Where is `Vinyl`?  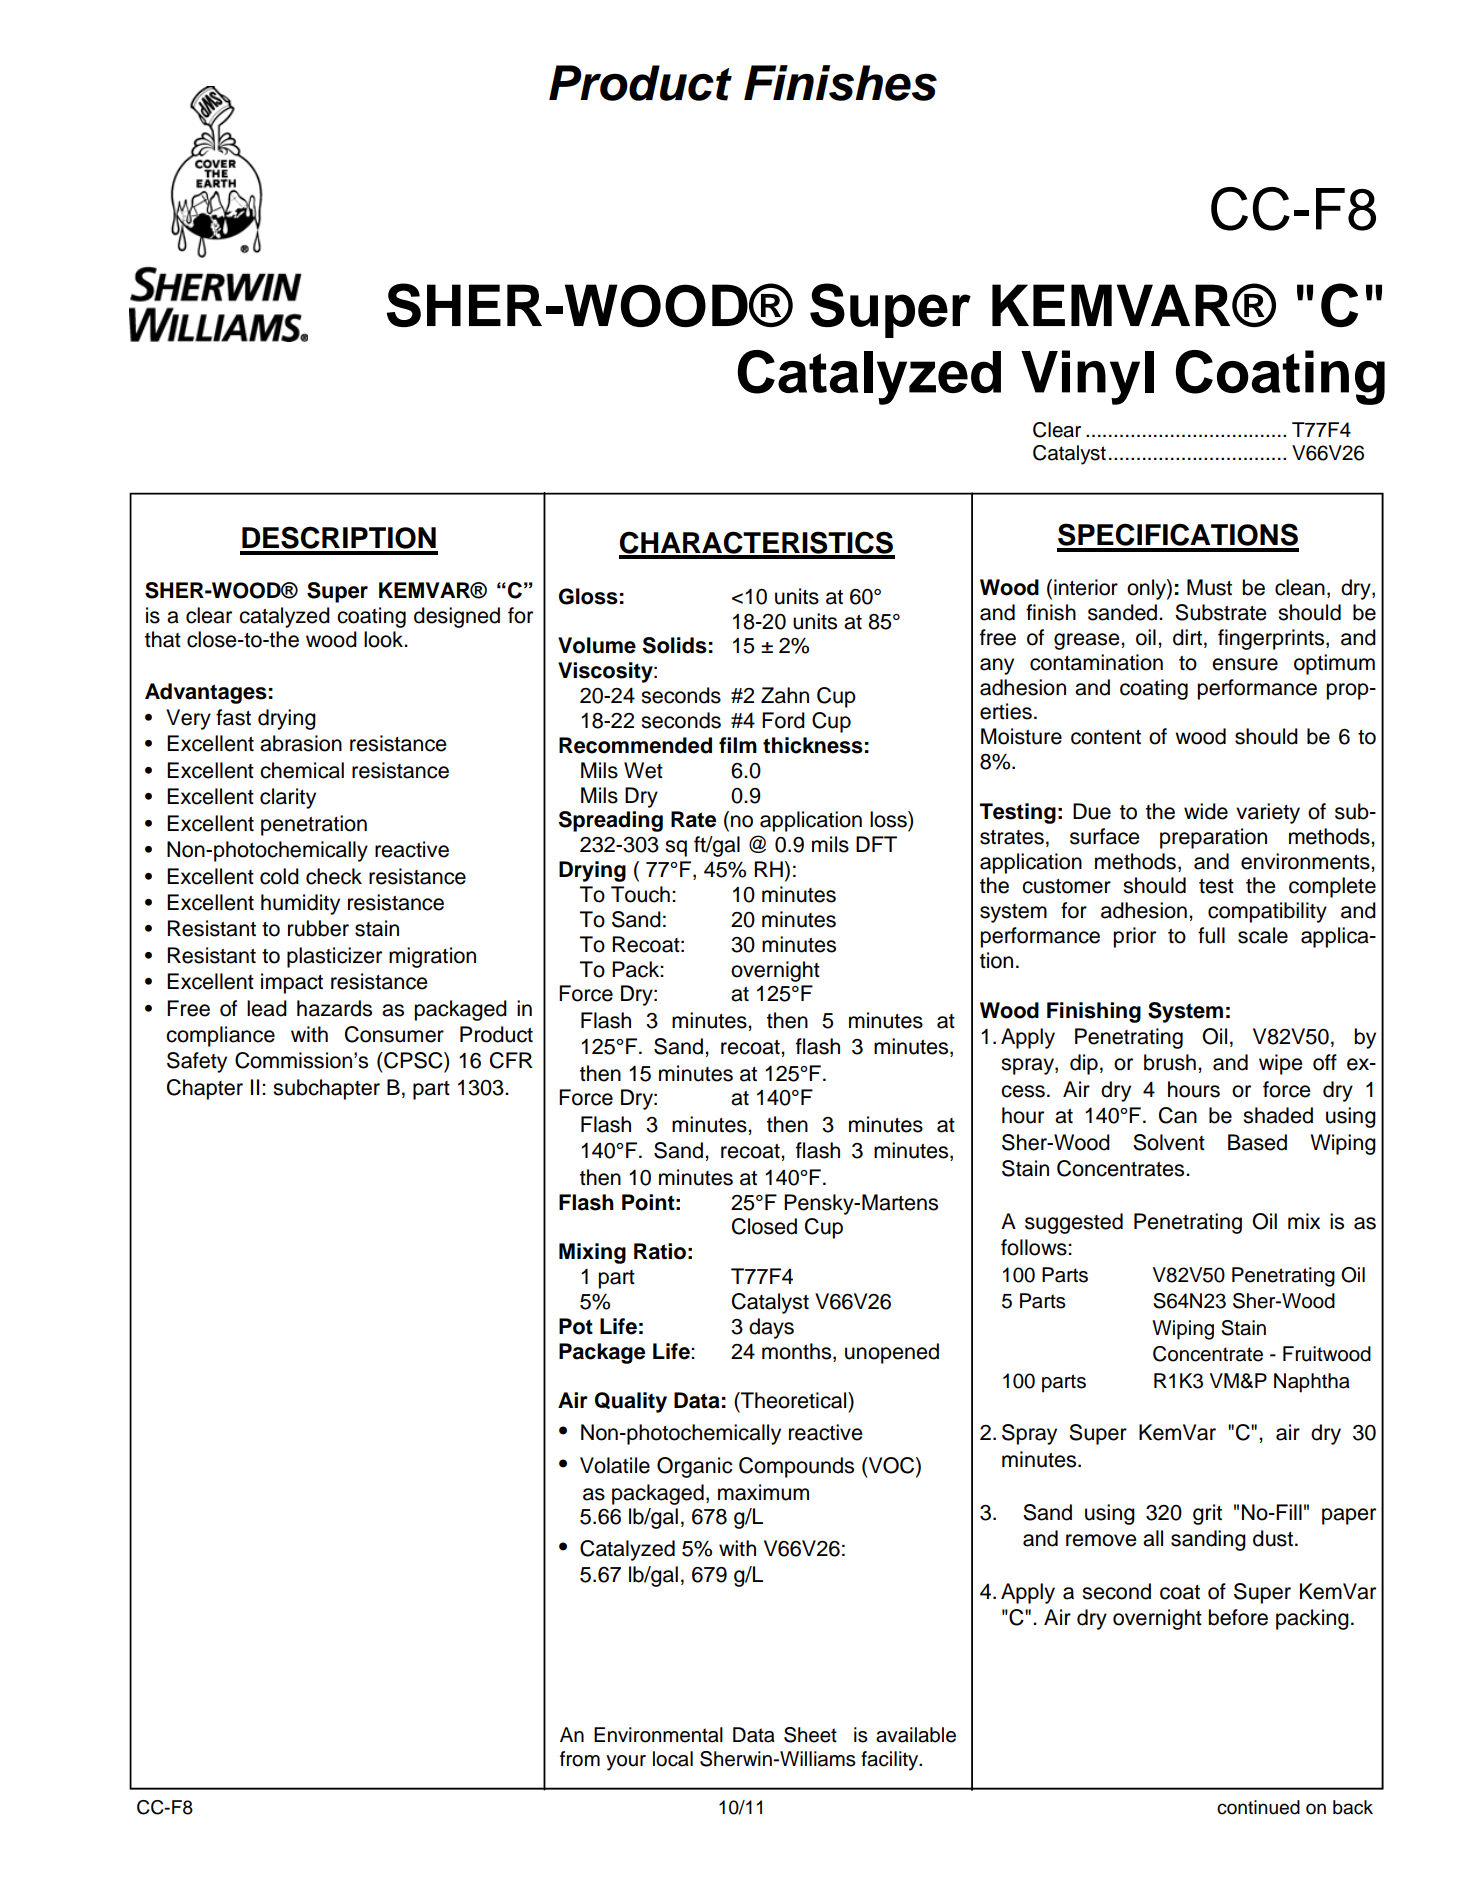
Vinyl is located at coordinates (1087, 377).
